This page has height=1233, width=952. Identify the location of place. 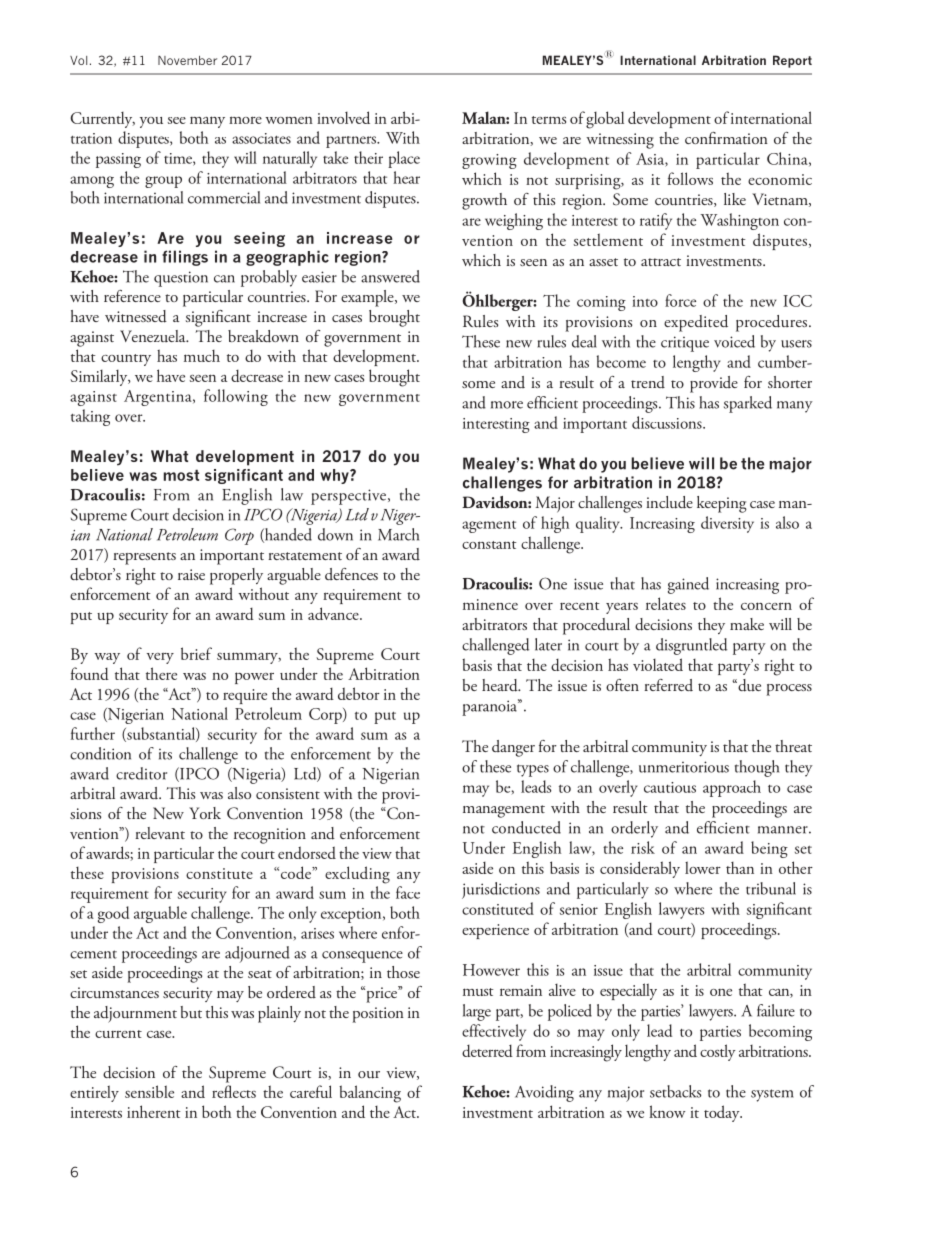
(404, 159).
